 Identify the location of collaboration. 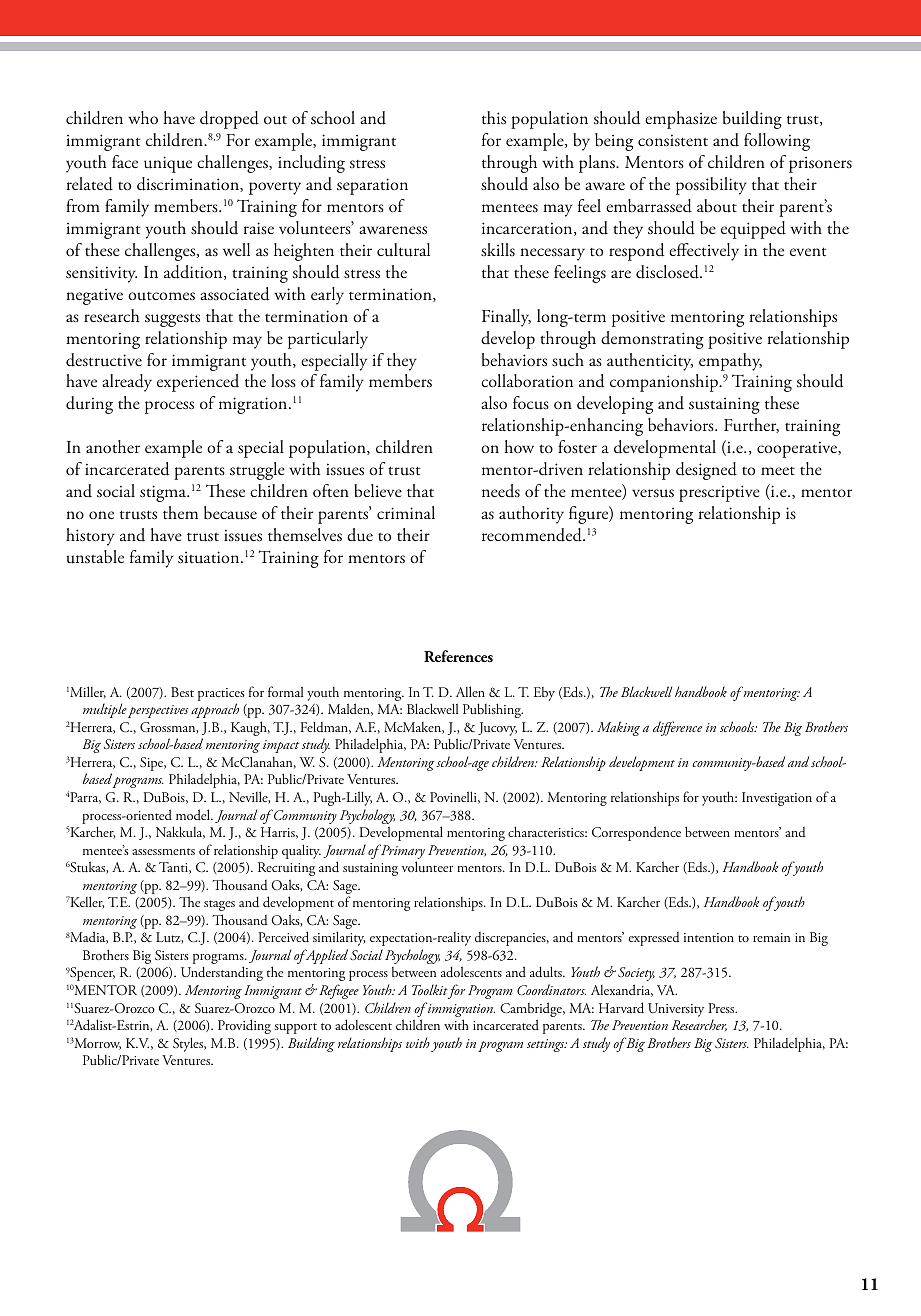
(527, 381).
